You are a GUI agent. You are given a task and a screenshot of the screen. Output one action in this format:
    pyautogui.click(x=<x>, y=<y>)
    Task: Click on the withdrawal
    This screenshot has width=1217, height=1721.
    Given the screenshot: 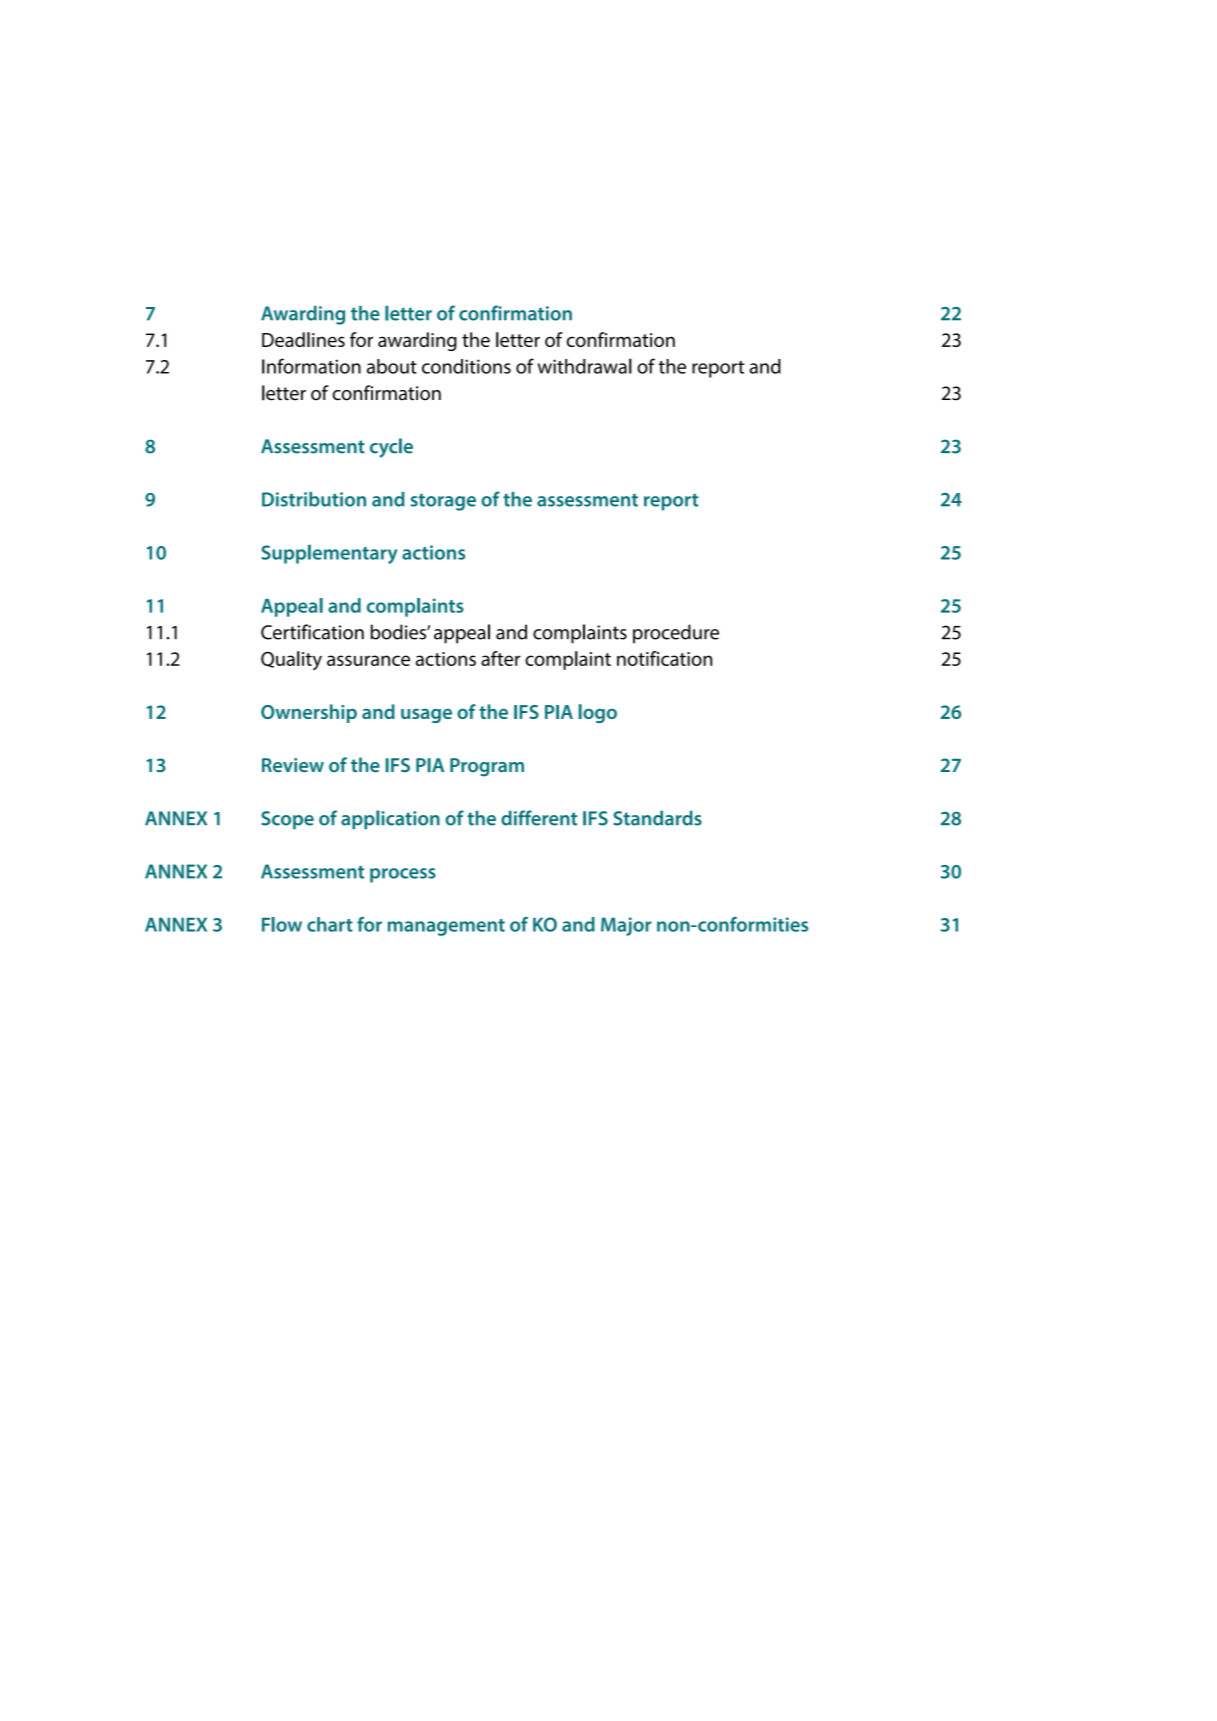 What is the action you would take?
    pyautogui.click(x=585, y=366)
